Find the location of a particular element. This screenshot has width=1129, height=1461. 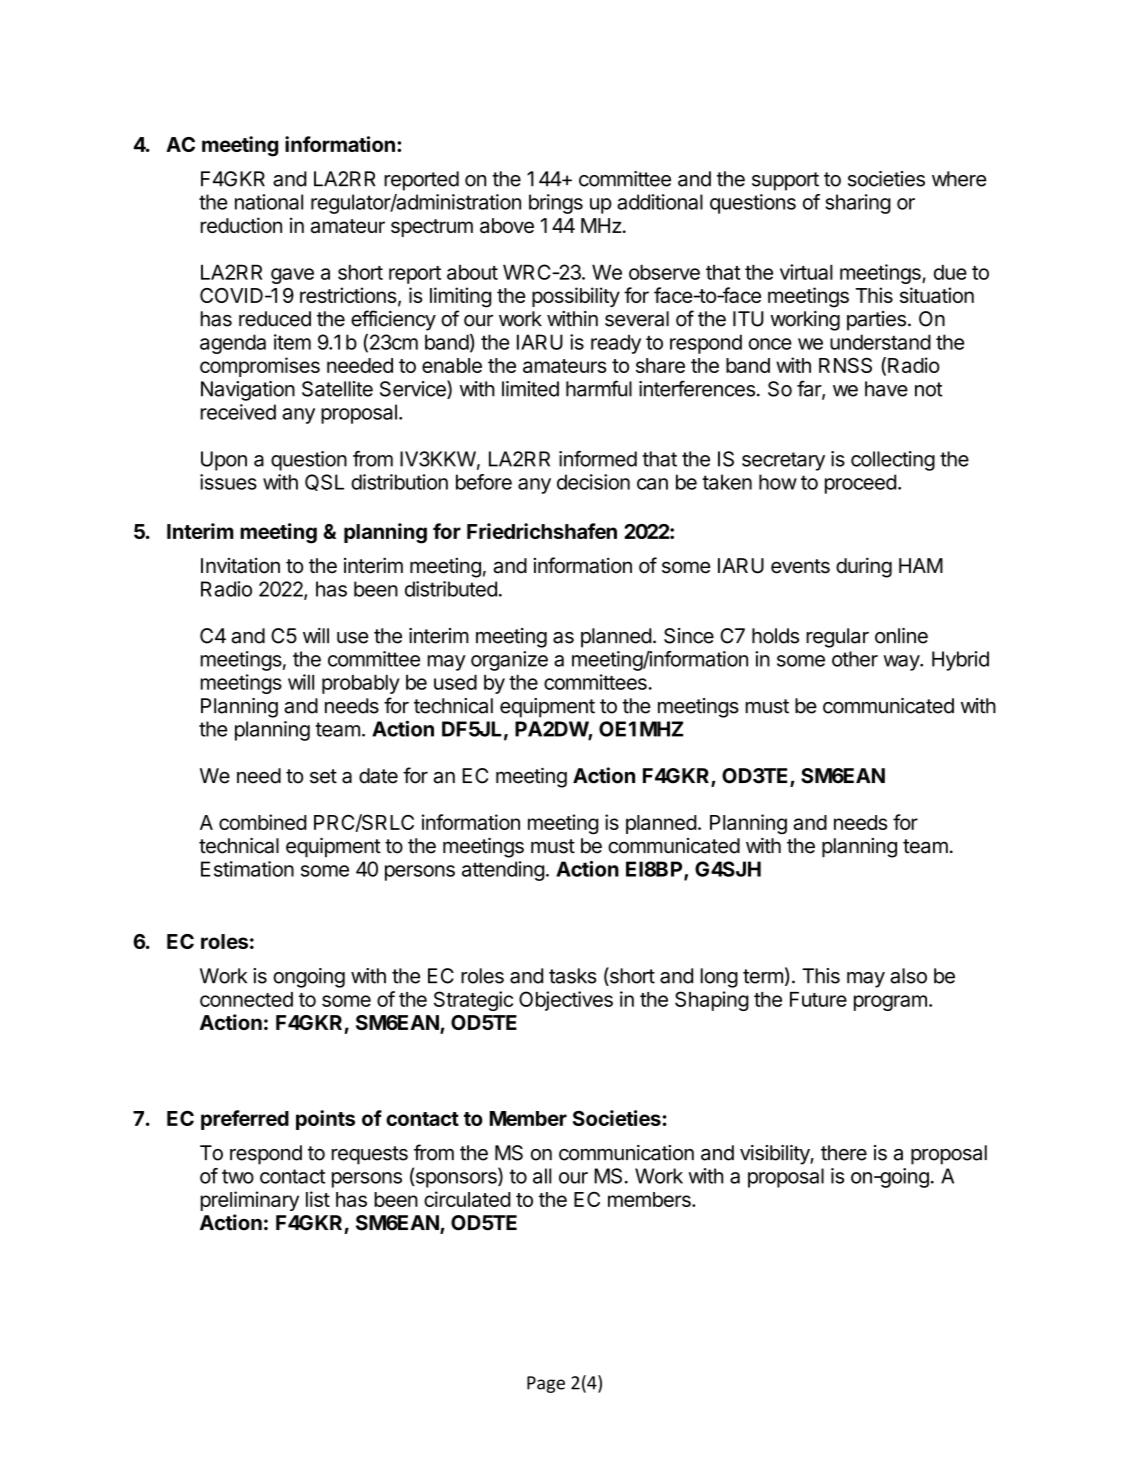

list is located at coordinates (318, 1199).
